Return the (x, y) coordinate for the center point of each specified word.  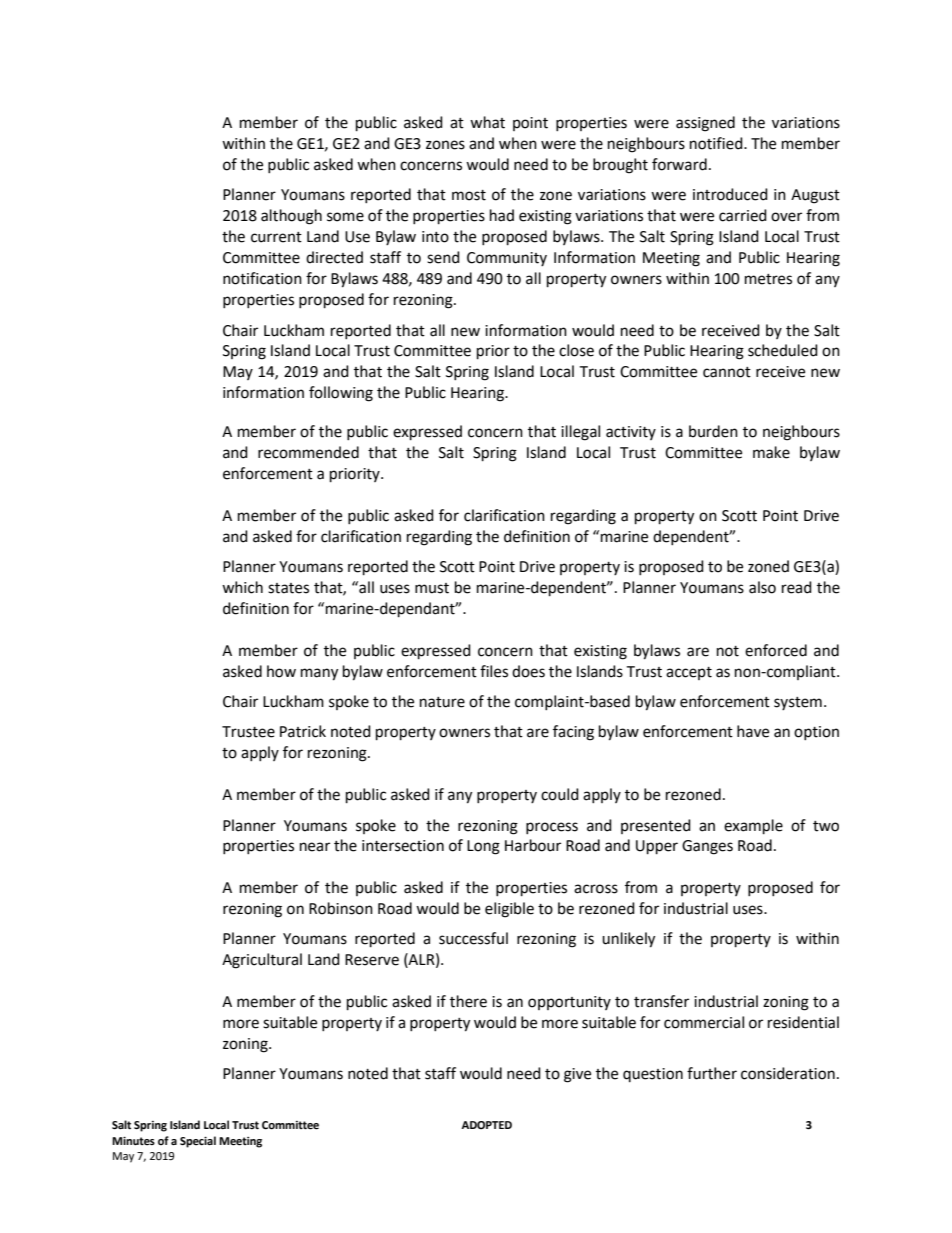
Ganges (707, 847)
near (315, 847)
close (576, 350)
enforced (776, 650)
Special (198, 1142)
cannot (727, 372)
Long (483, 847)
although (291, 217)
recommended (308, 452)
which (242, 587)
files (494, 671)
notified (717, 143)
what (487, 122)
